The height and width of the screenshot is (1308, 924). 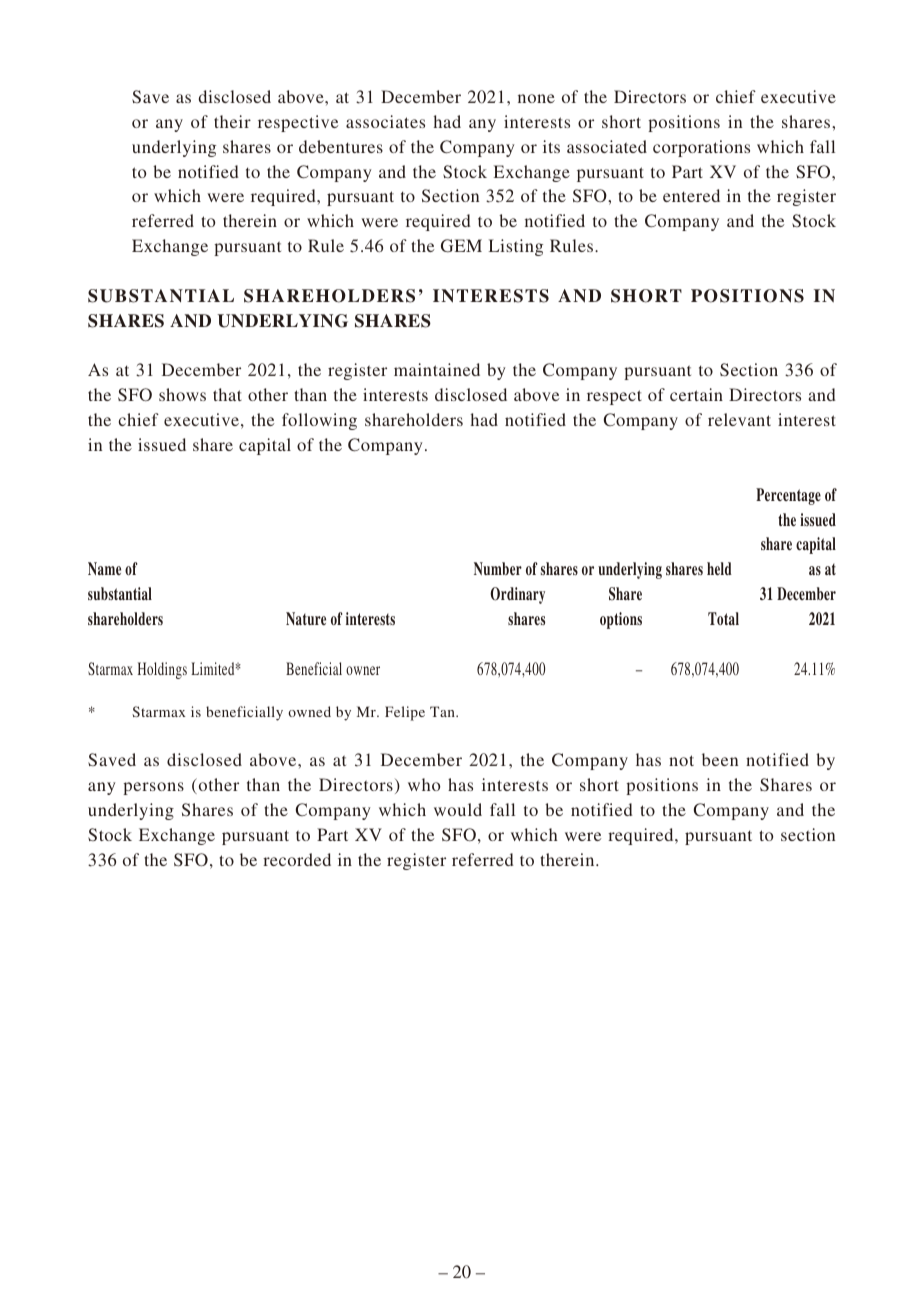 I want to click on Percentage, so click(x=788, y=496).
